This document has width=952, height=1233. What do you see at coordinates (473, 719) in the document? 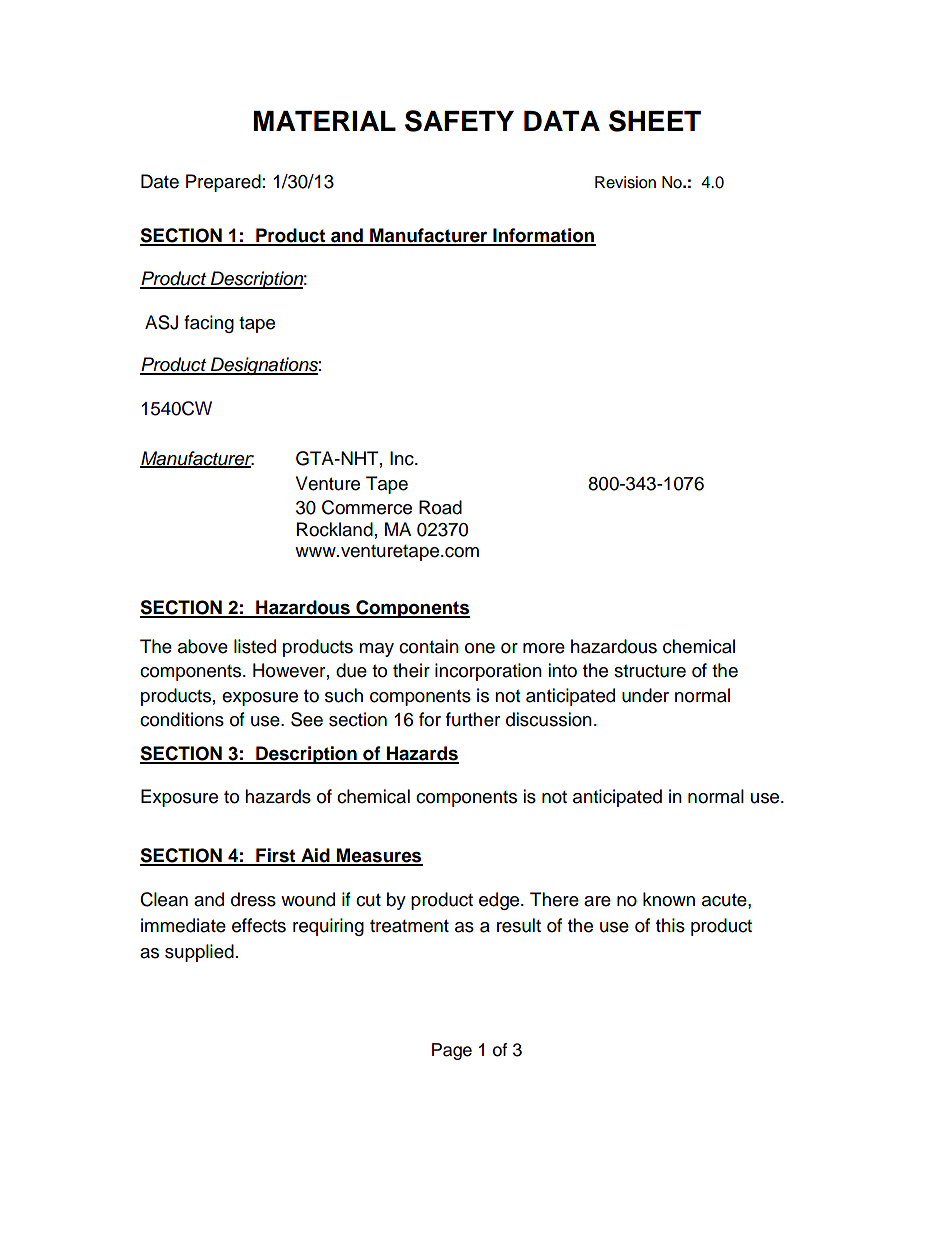
I see `further` at bounding box center [473, 719].
